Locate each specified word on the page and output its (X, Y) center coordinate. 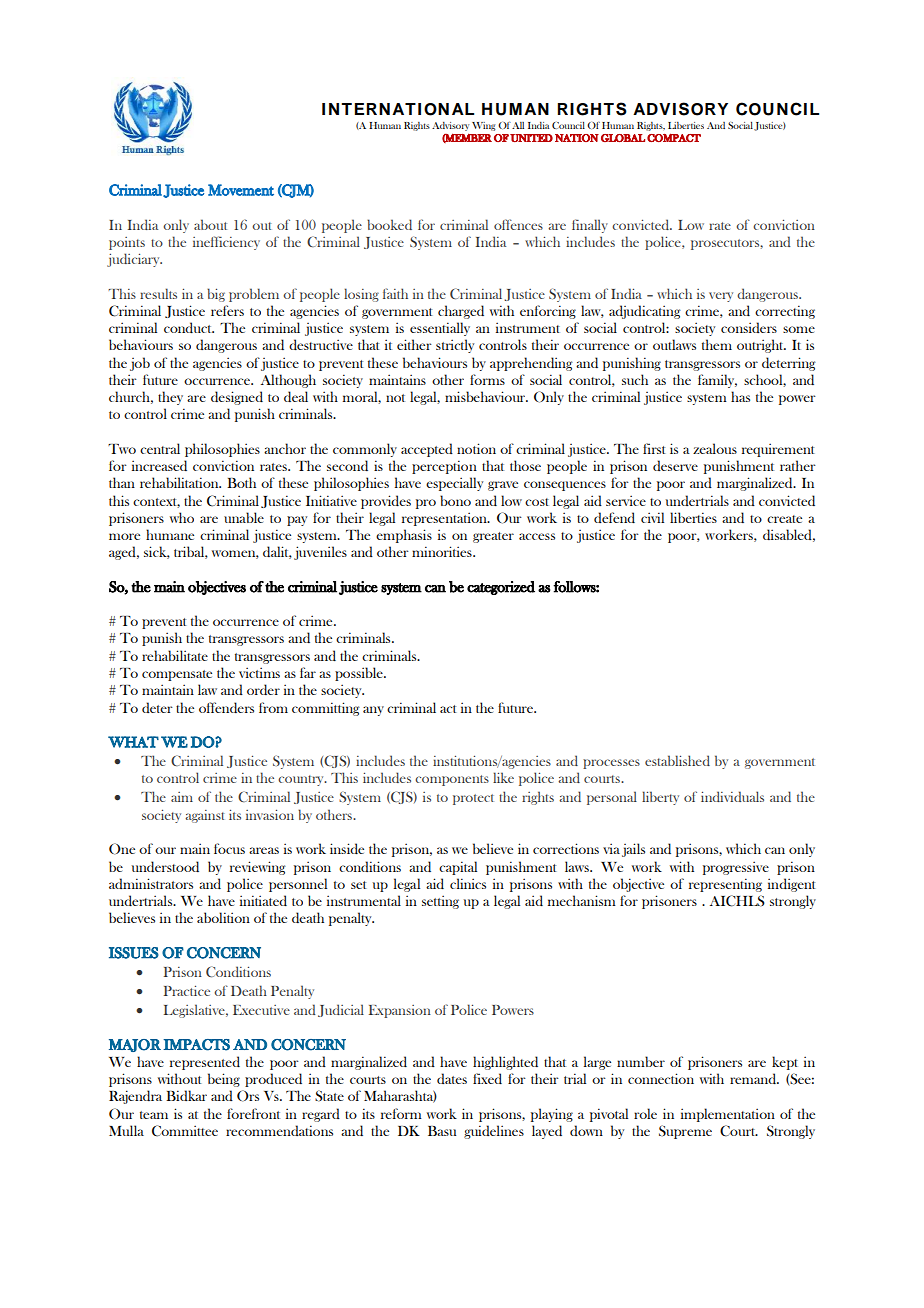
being (224, 1080)
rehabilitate (175, 655)
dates (452, 1078)
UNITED (531, 138)
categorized (501, 588)
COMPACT (674, 137)
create (784, 519)
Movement (241, 190)
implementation (728, 1115)
